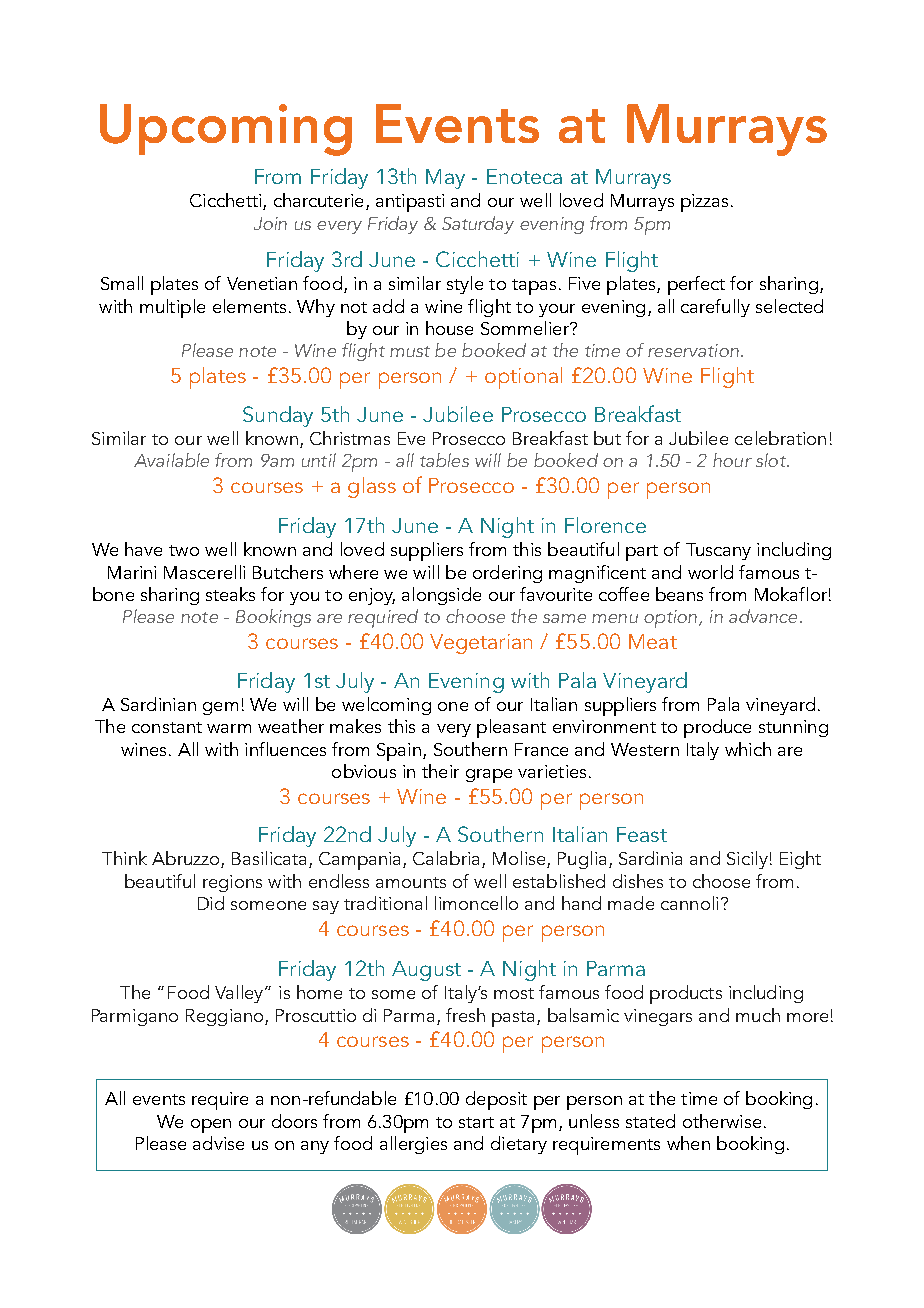 This page has height=1308, width=924. Describe the element at coordinates (763, 616) in the page. I see `advance` at that location.
